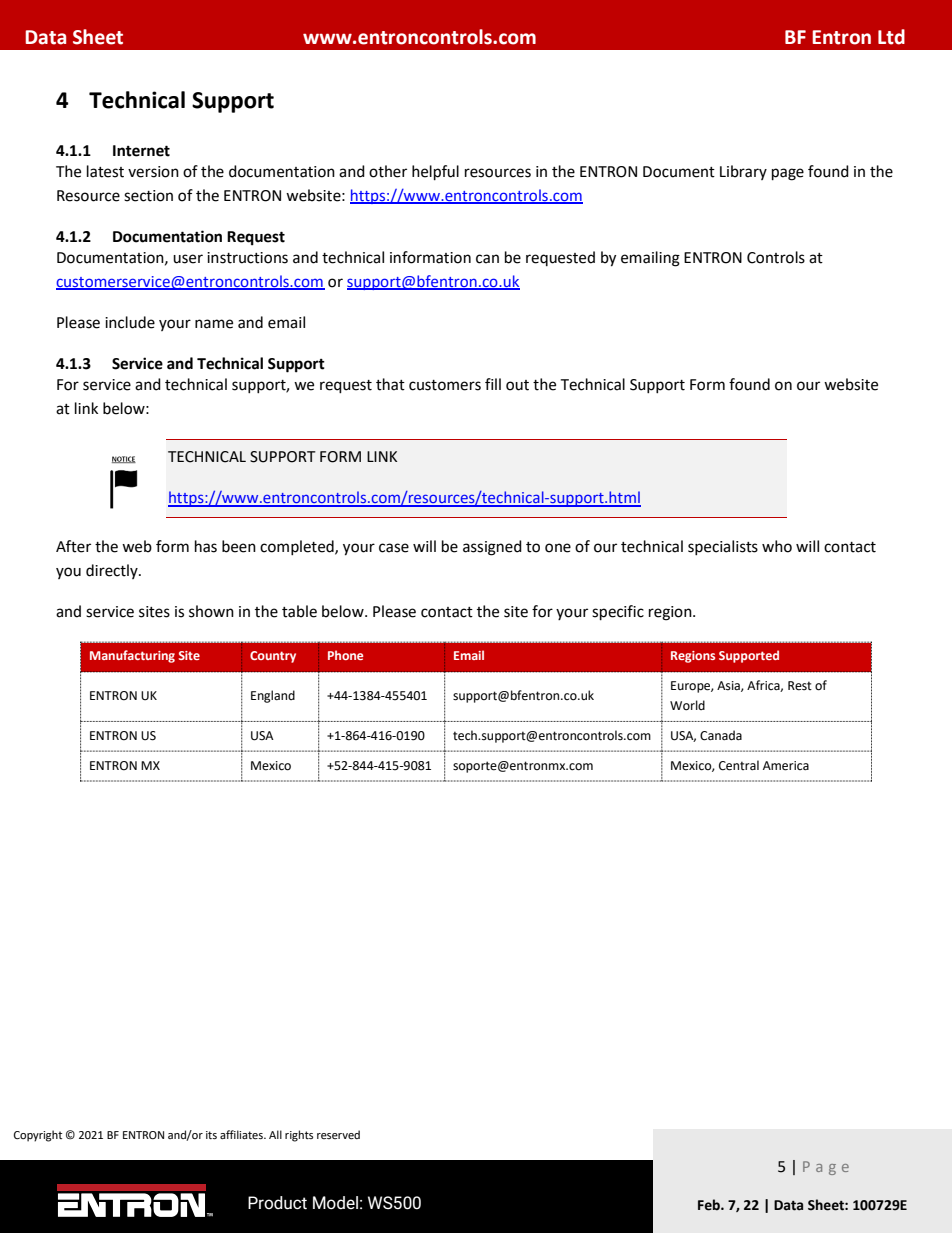 The width and height of the screenshot is (952, 1233). I want to click on who, so click(777, 546).
